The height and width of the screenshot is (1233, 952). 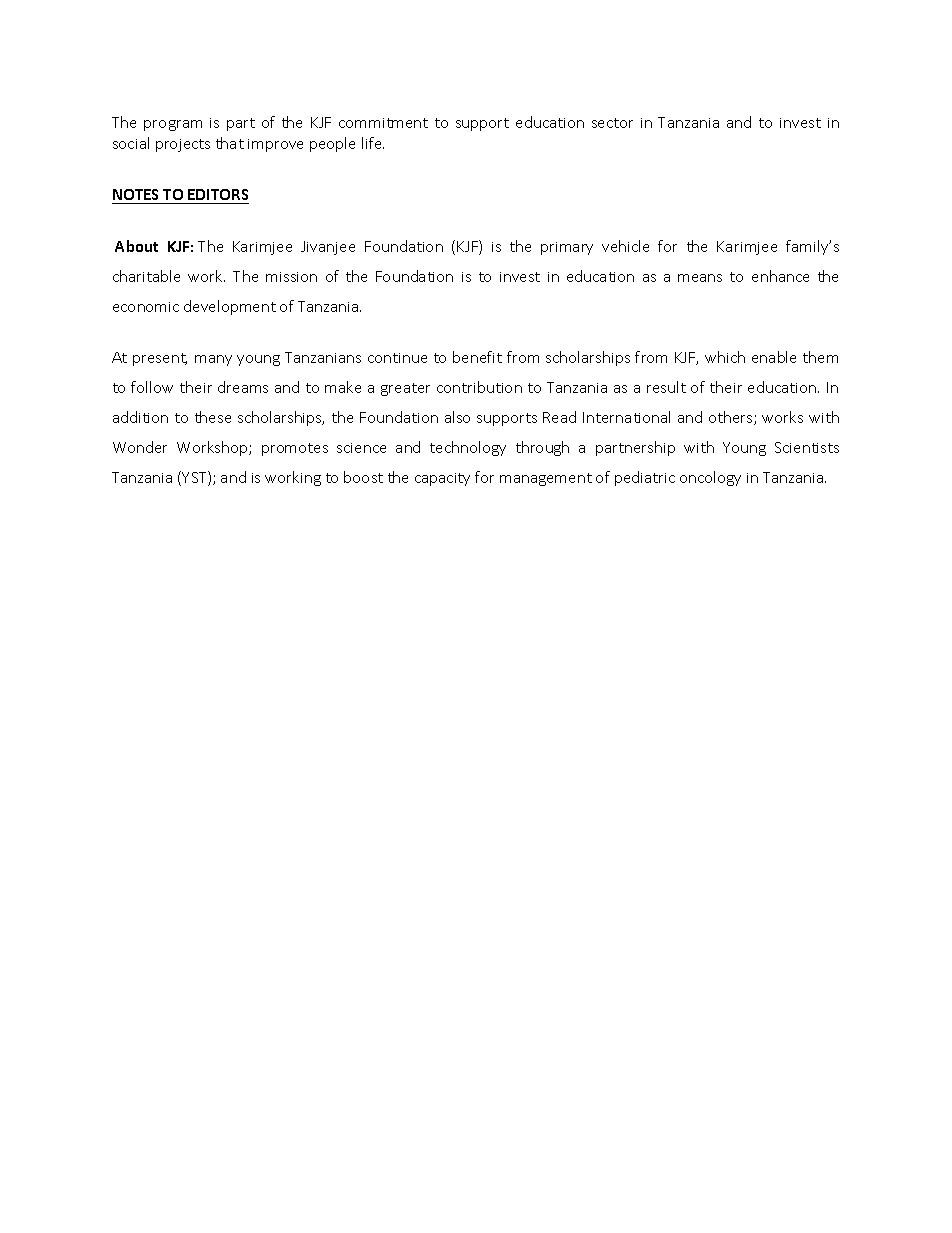 What do you see at coordinates (136, 246) in the screenshot?
I see `About` at bounding box center [136, 246].
